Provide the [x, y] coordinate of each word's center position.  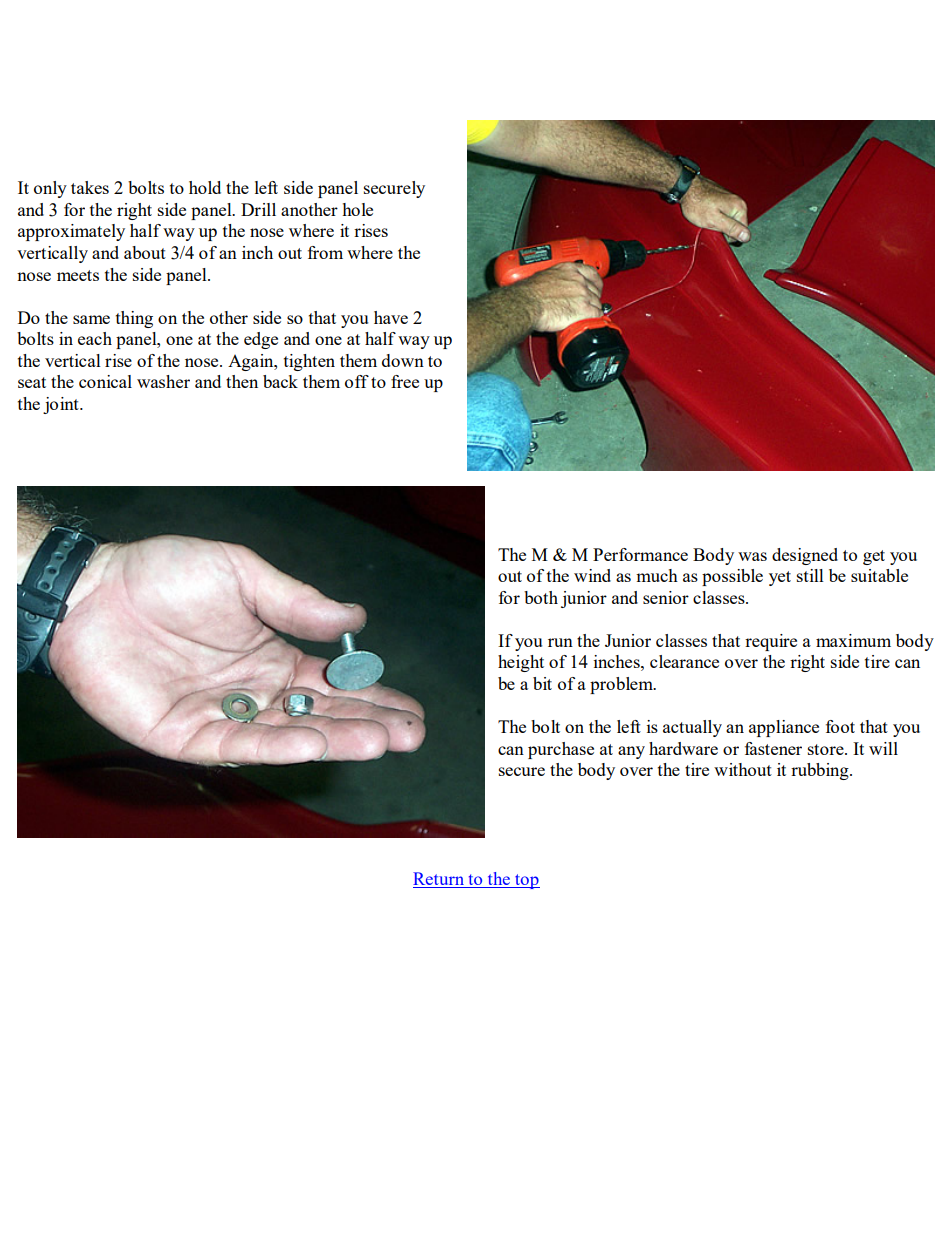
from [325, 252]
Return [438, 878]
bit [542, 683]
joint [62, 405]
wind [592, 575]
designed [805, 556]
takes [90, 187]
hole [357, 209]
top [526, 881]
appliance [784, 728]
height [521, 663]
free [405, 381]
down [403, 360]
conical [105, 381]
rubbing [821, 771]
